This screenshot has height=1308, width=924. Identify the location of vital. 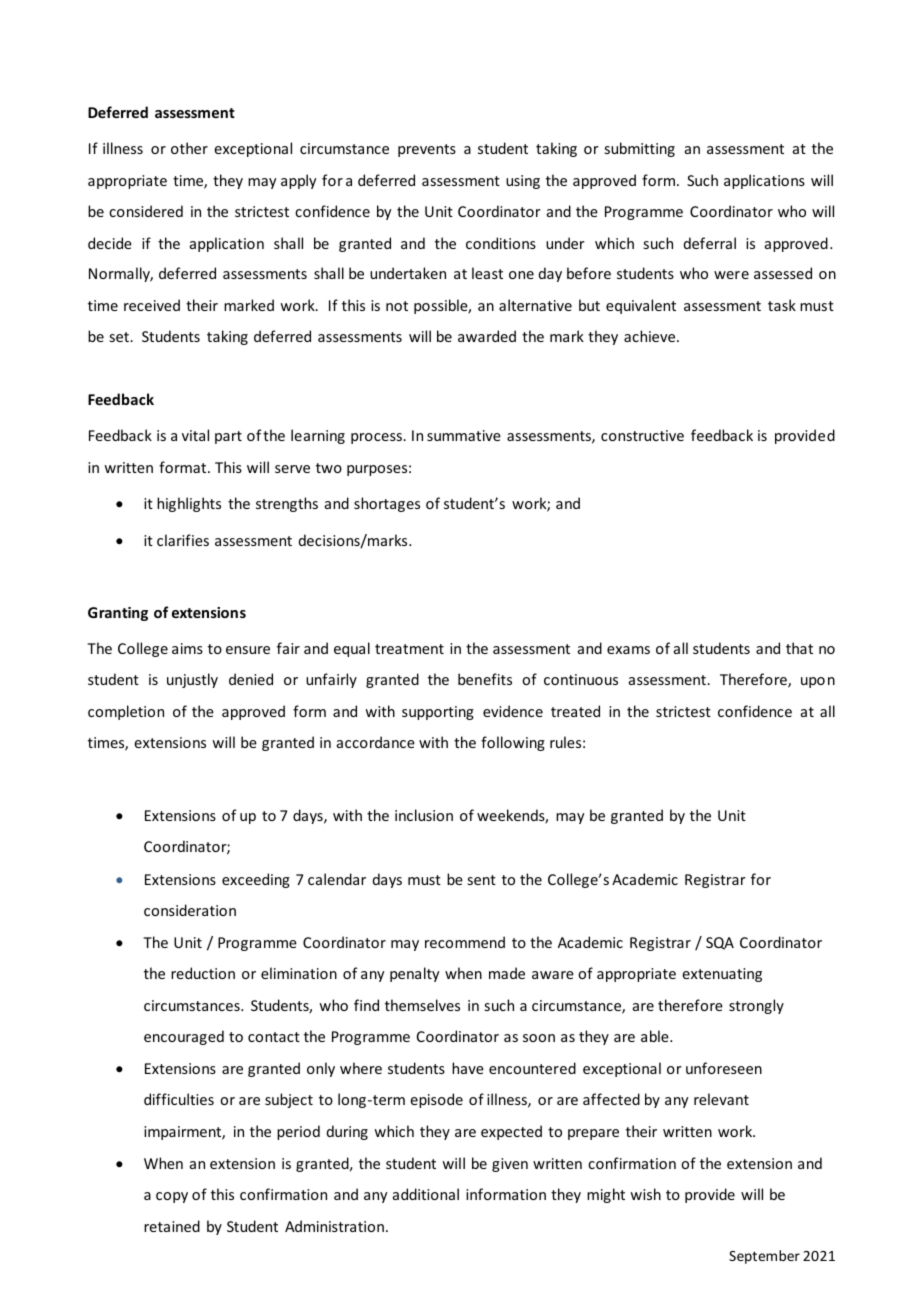
(195, 435).
